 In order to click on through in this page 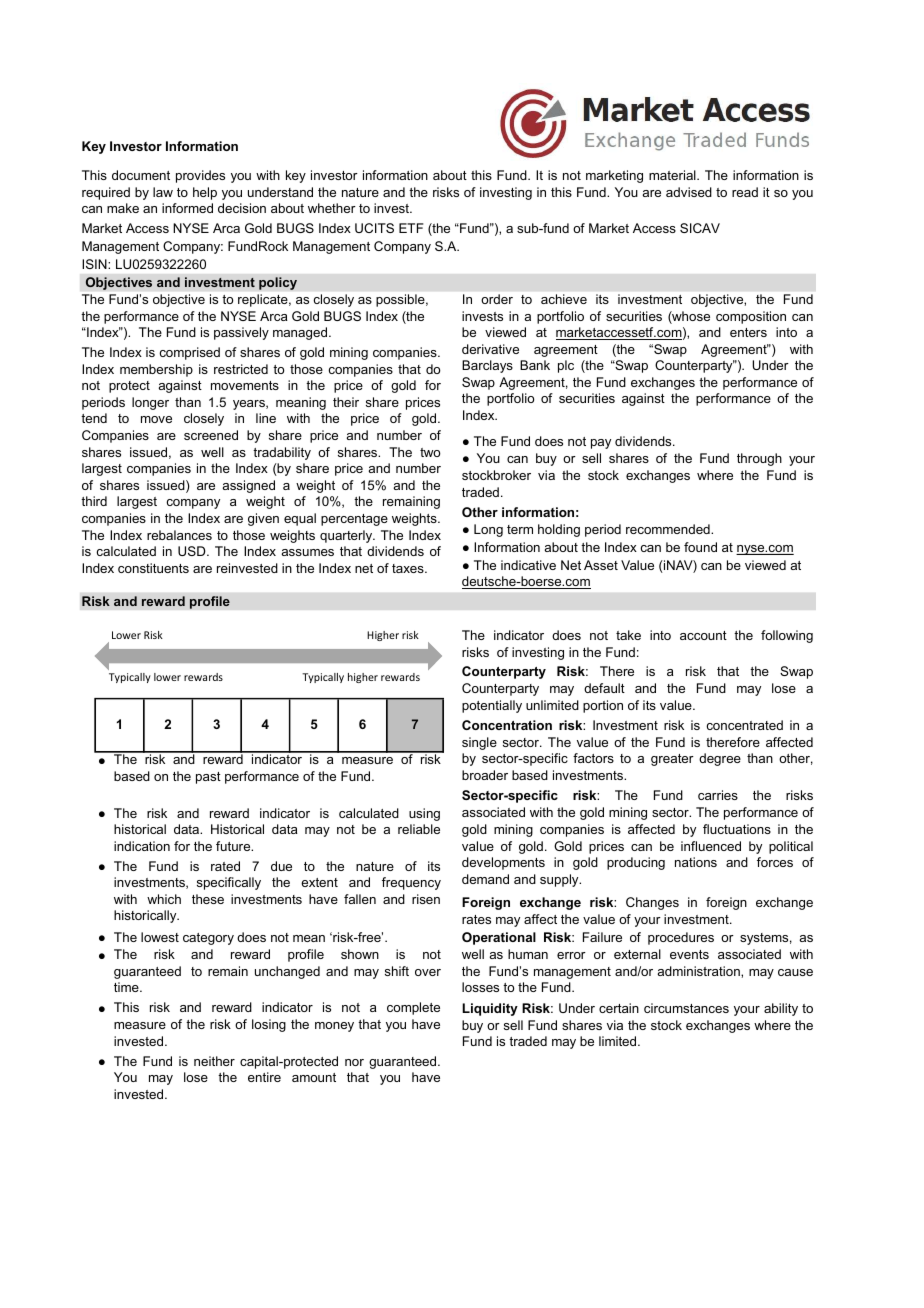, I will do `click(759, 459)`.
